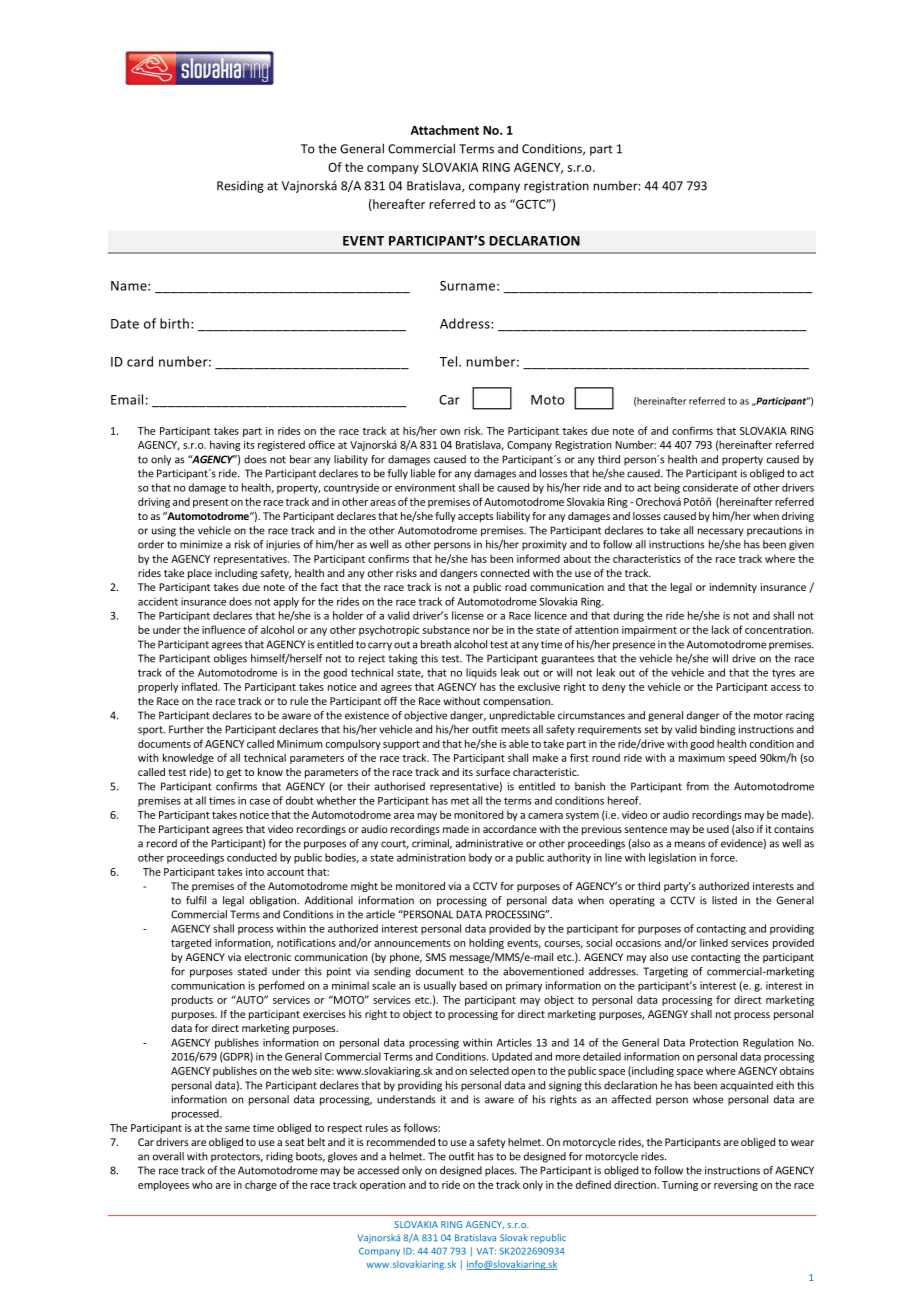  What do you see at coordinates (481, 673) in the image?
I see `liquids` at bounding box center [481, 673].
